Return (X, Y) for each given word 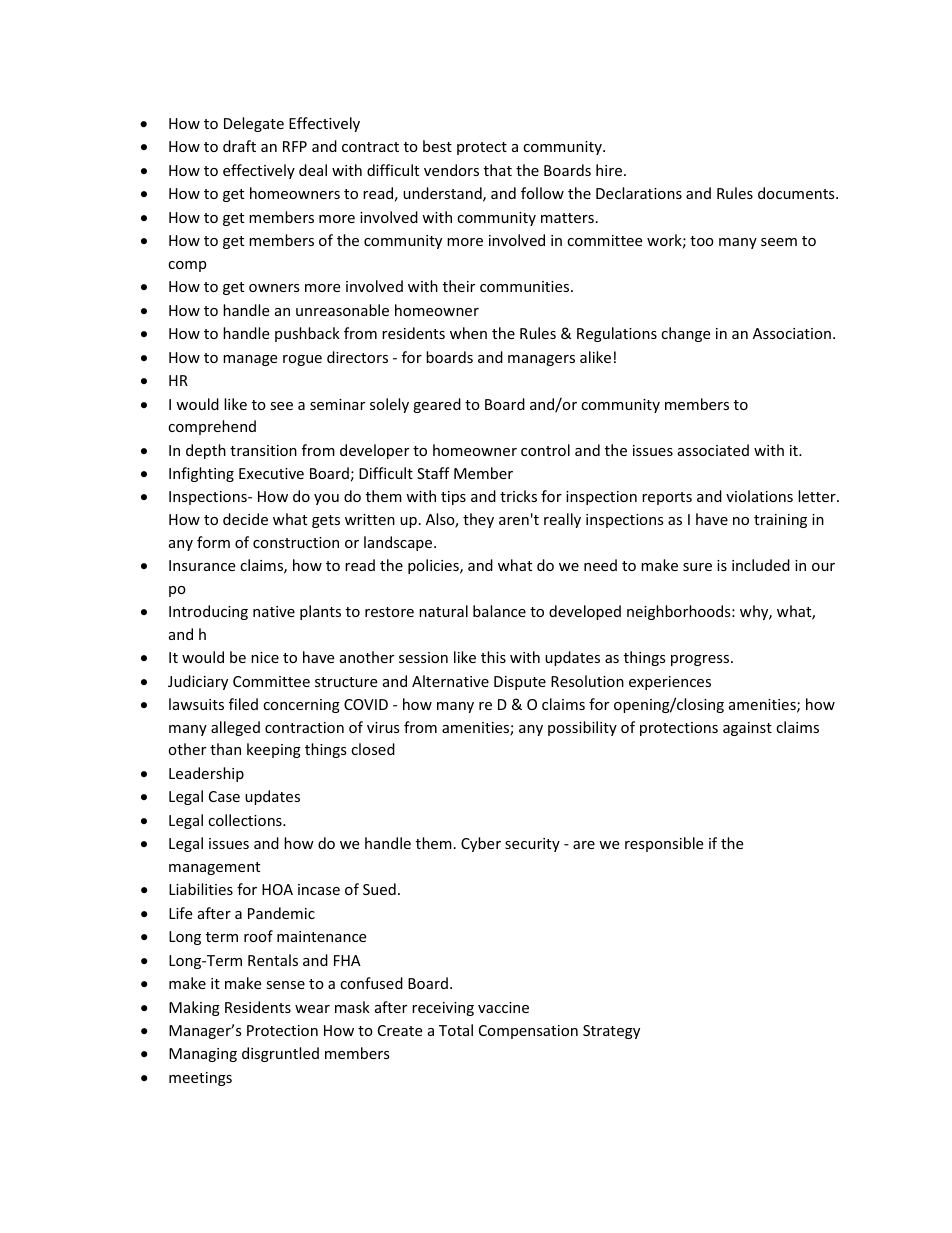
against (747, 729)
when (468, 333)
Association (792, 333)
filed (243, 704)
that (498, 170)
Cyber (481, 844)
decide (245, 519)
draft (239, 146)
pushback (307, 334)
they (478, 520)
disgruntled (280, 1054)
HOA (277, 889)
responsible (664, 844)
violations (759, 496)
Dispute (520, 683)
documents (797, 193)
